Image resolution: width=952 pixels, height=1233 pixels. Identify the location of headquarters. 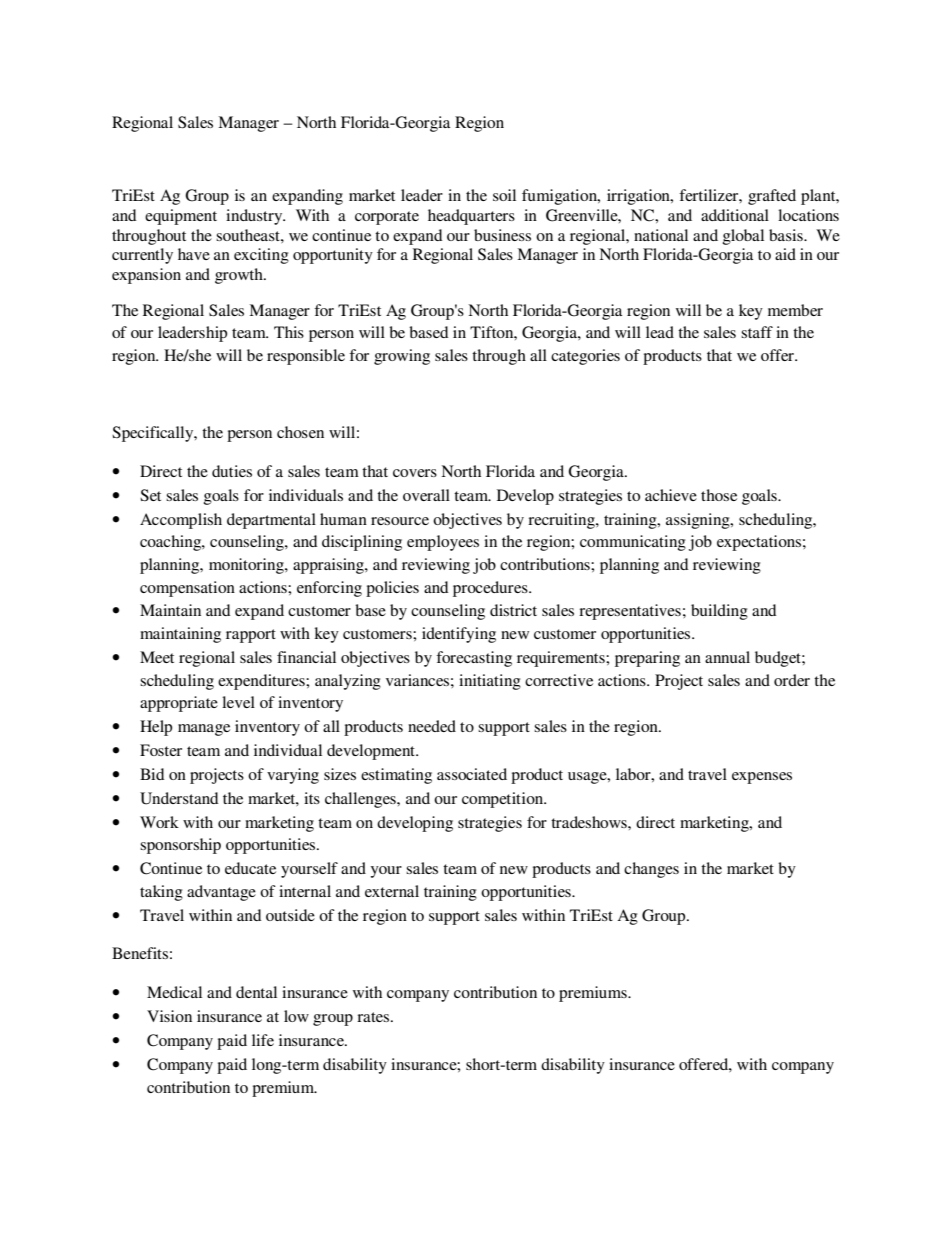
(471, 217).
